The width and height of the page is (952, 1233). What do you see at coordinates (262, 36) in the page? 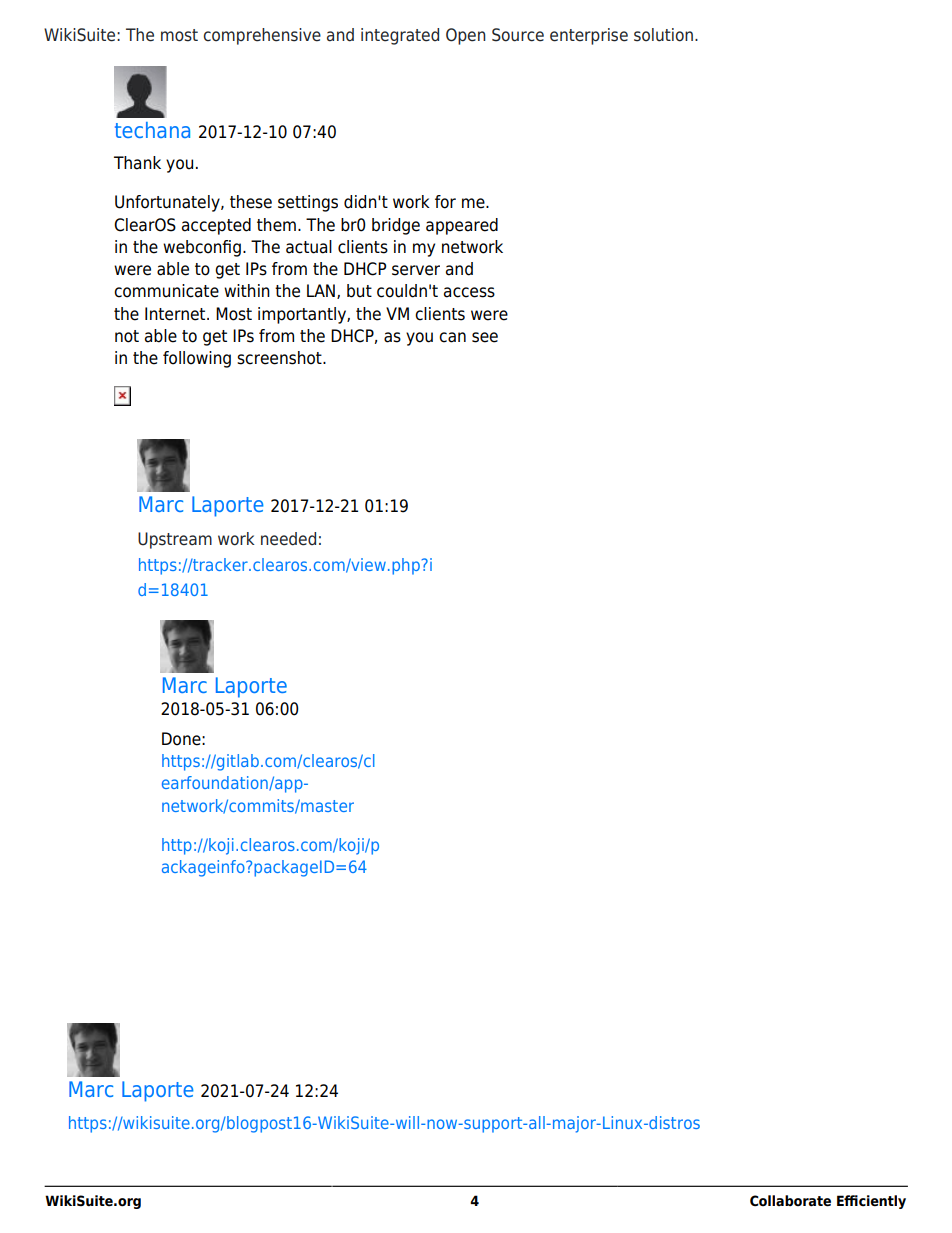
I see `comprehensive` at bounding box center [262, 36].
